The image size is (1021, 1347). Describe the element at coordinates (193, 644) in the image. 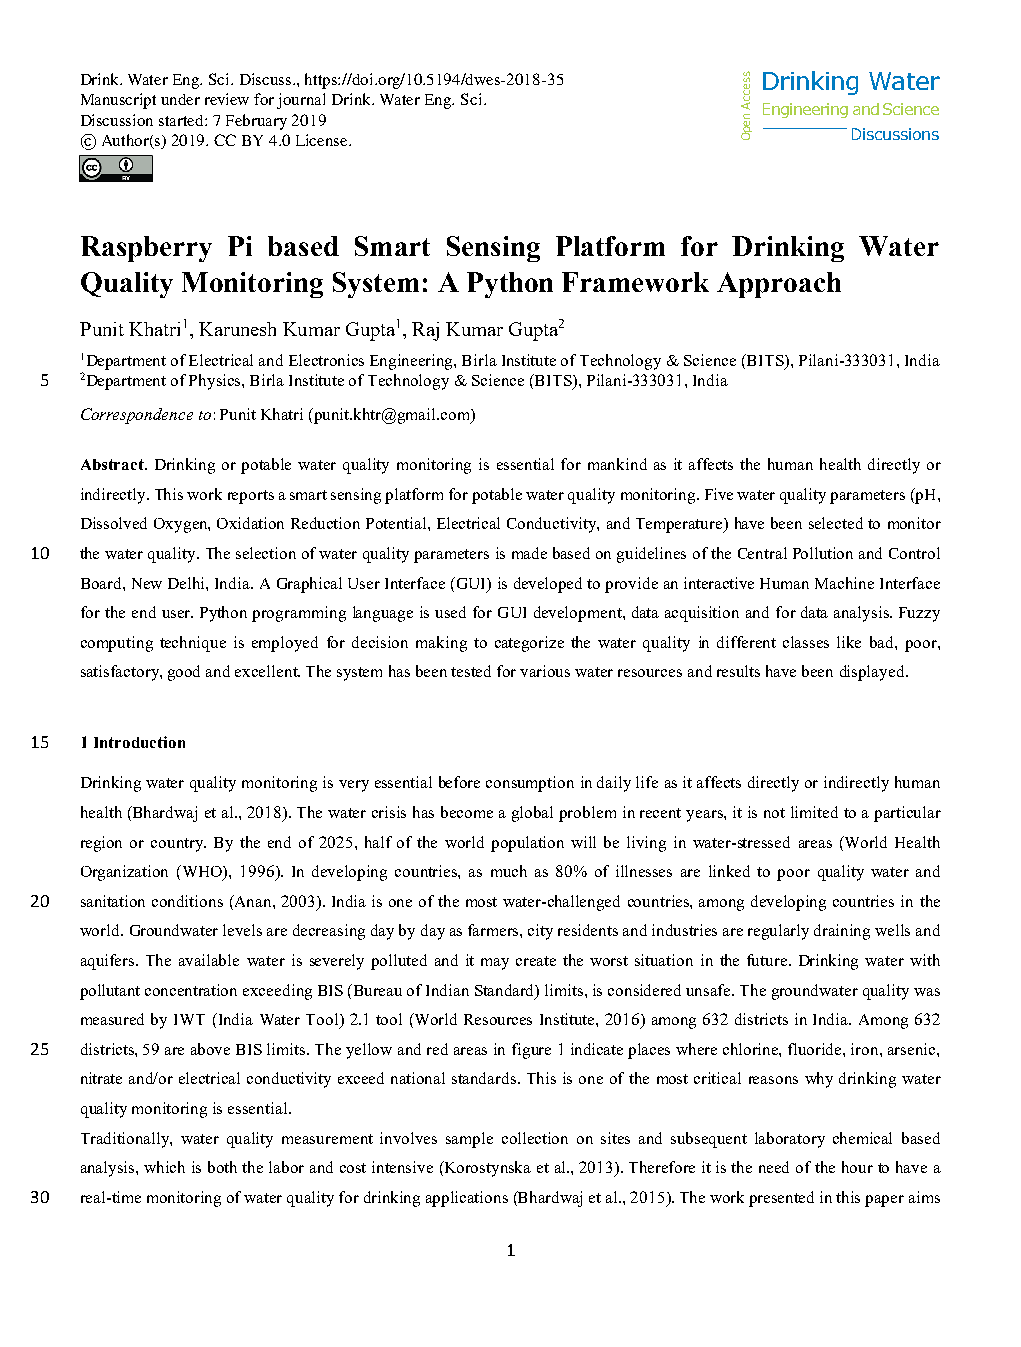

I see `technique` at that location.
